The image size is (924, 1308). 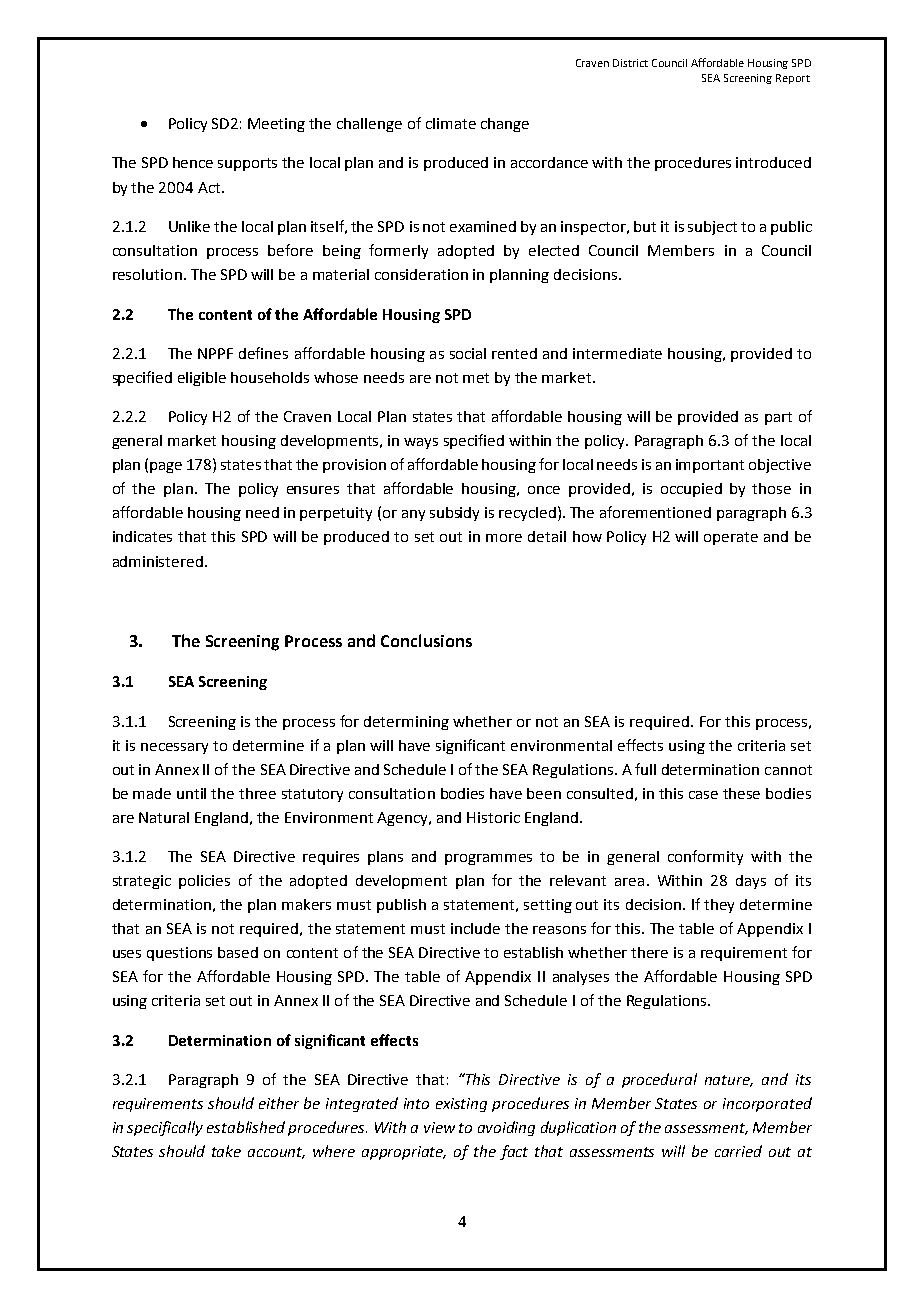 What do you see at coordinates (426, 640) in the screenshot?
I see `Conclusions` at bounding box center [426, 640].
